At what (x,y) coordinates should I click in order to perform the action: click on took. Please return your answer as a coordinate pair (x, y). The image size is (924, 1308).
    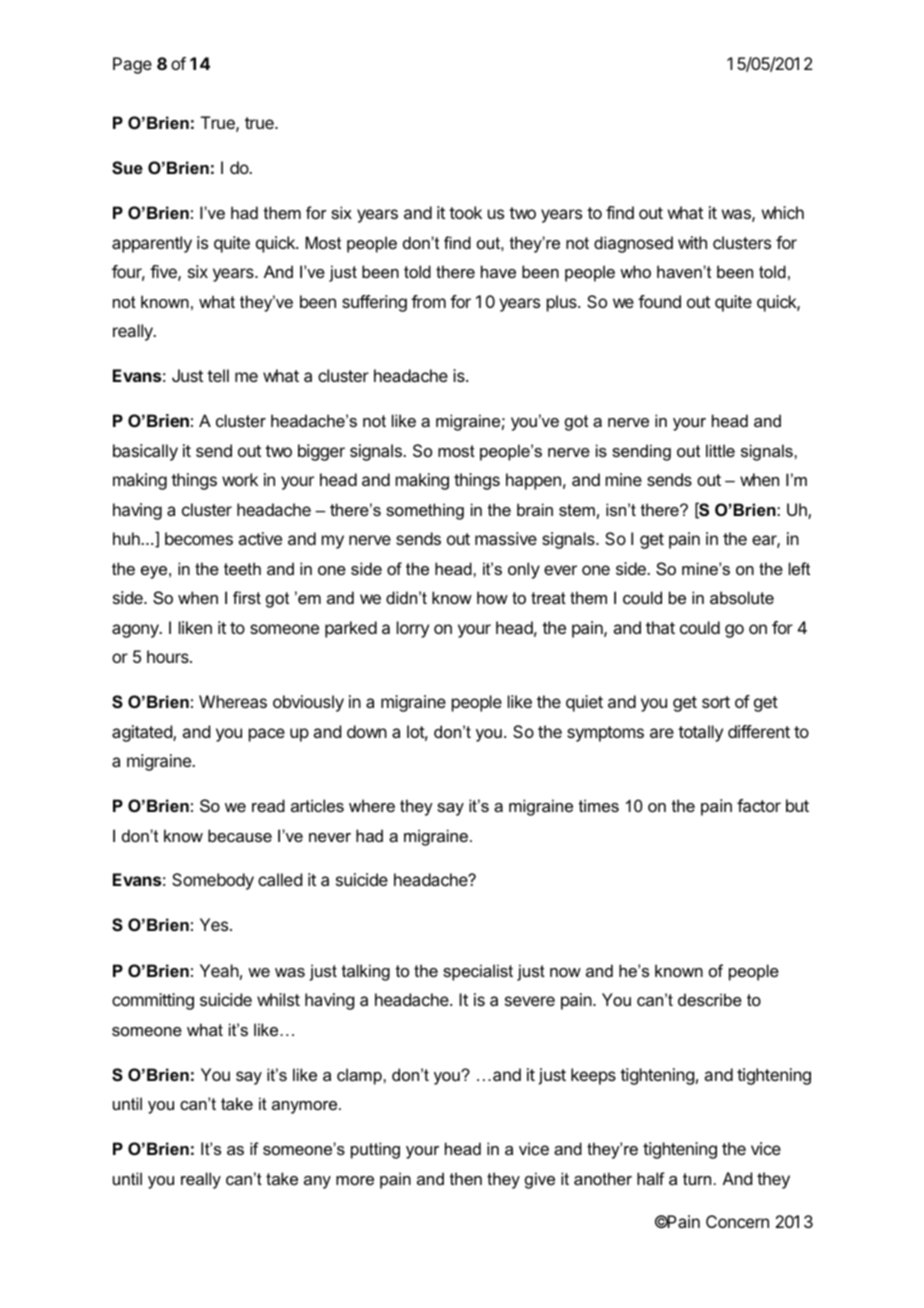
    Looking at the image, I should click on (465, 212).
